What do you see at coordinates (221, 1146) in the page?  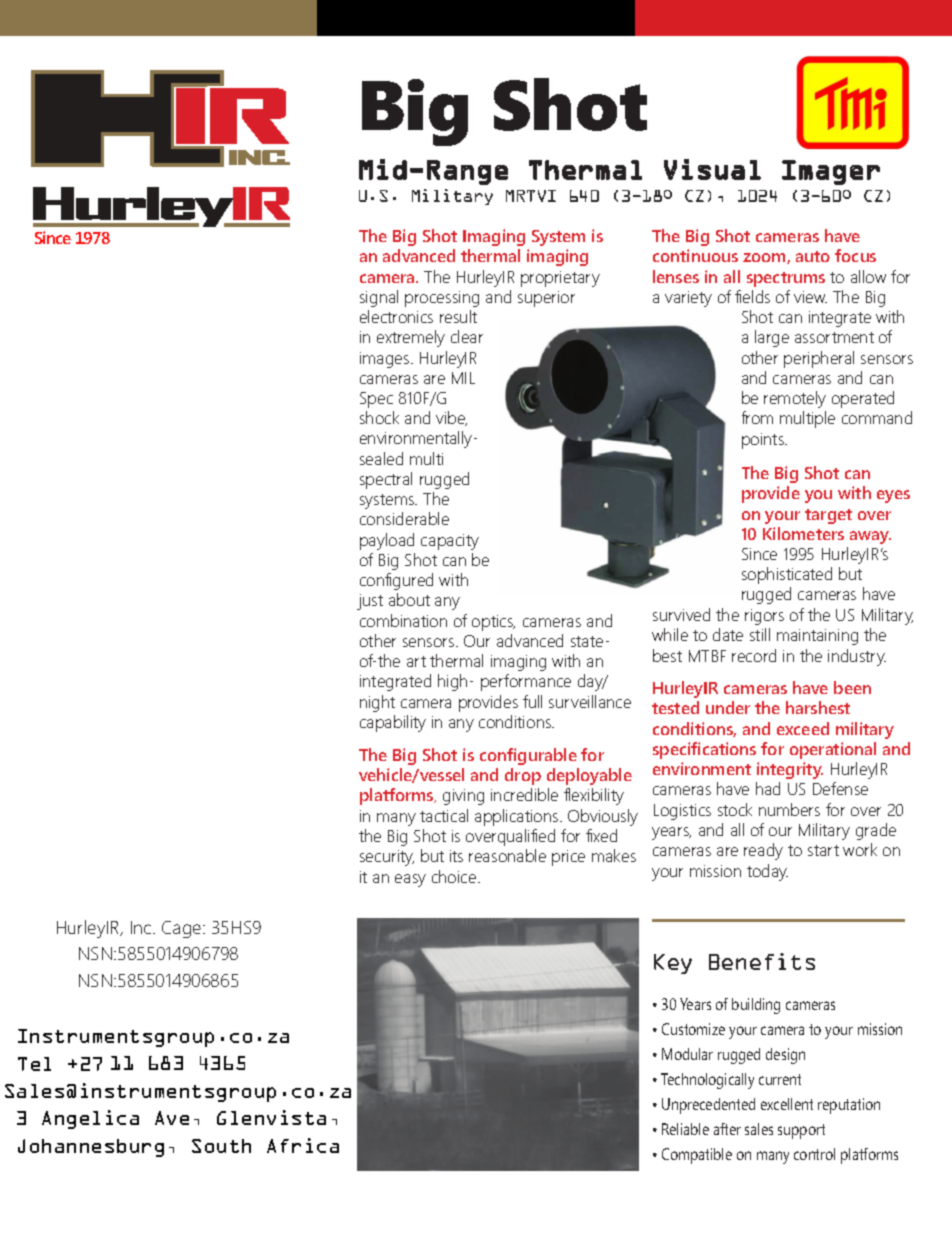 I see `South` at bounding box center [221, 1146].
